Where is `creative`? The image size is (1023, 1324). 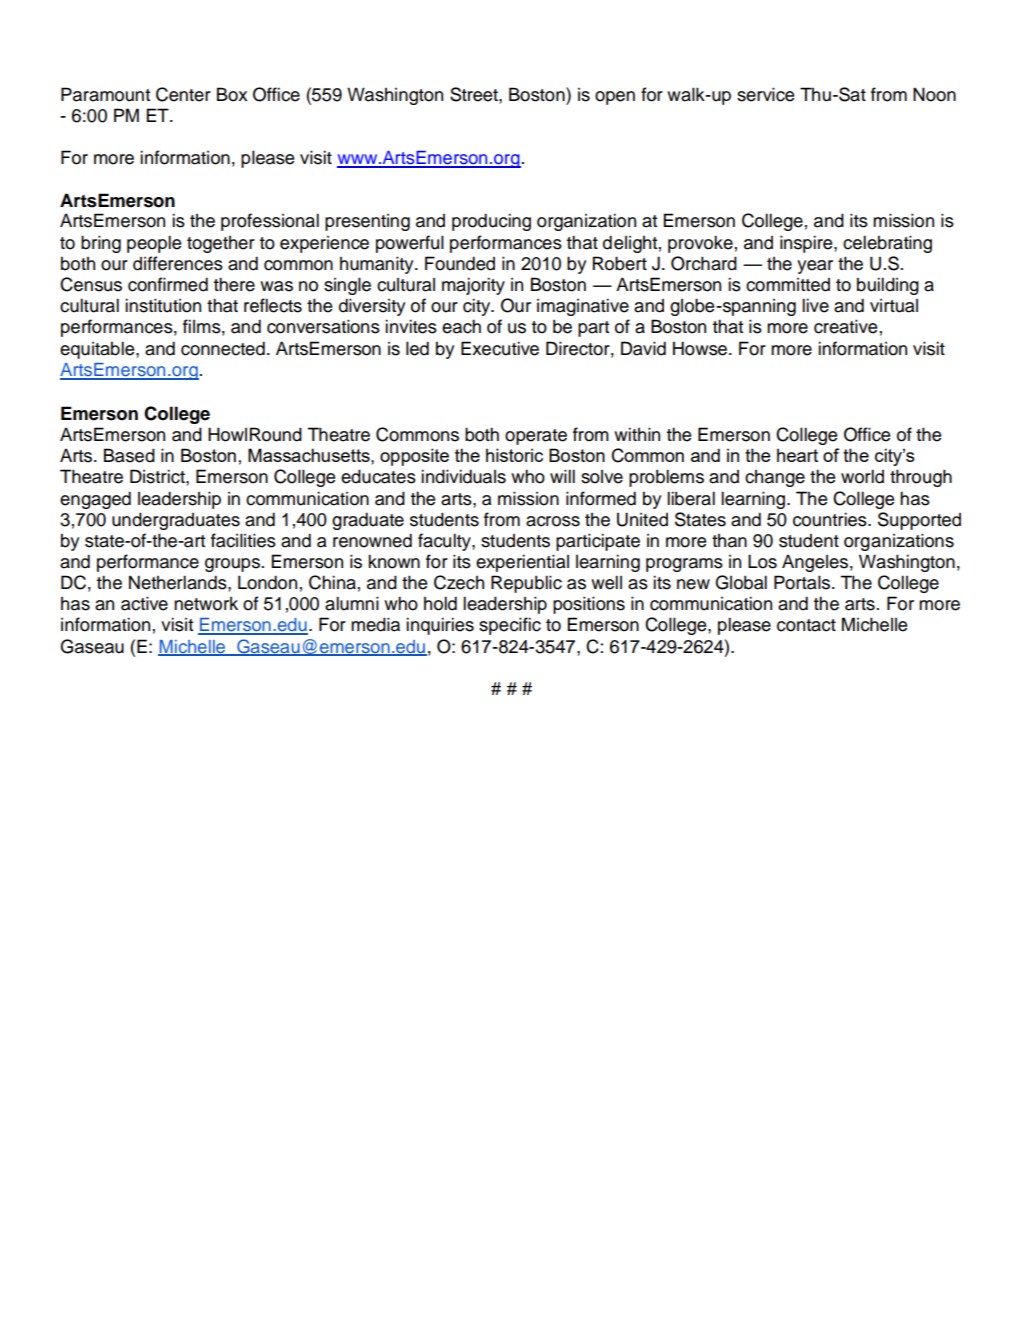 creative is located at coordinates (845, 326).
